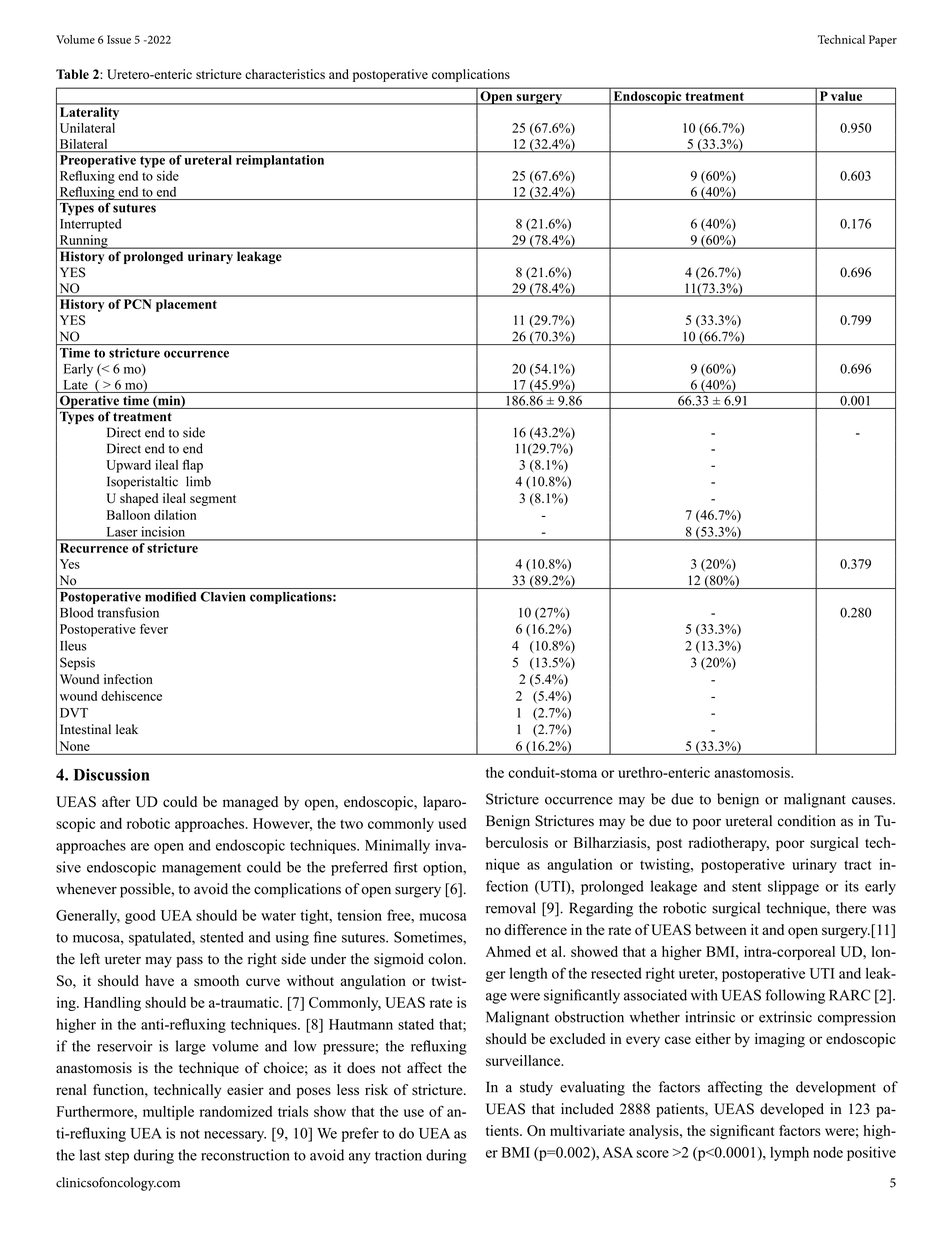  What do you see at coordinates (536, 1088) in the screenshot?
I see `study` at bounding box center [536, 1088].
